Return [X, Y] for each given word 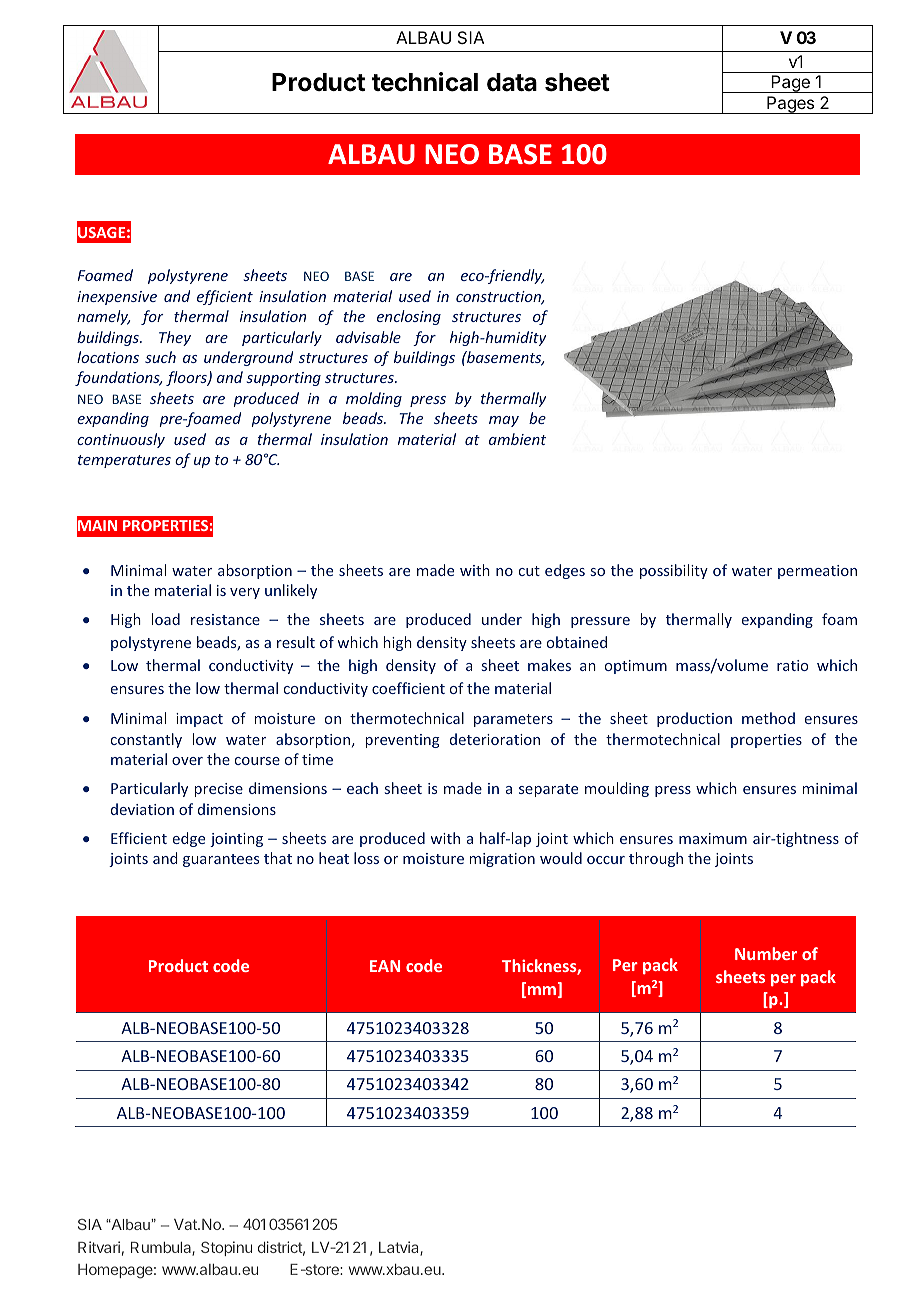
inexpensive [117, 298]
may [504, 421]
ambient [517, 439]
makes [549, 665]
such [160, 357]
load [166, 619]
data [512, 82]
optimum [636, 667]
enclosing [409, 317]
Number [766, 953]
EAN [385, 966]
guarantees [221, 860]
